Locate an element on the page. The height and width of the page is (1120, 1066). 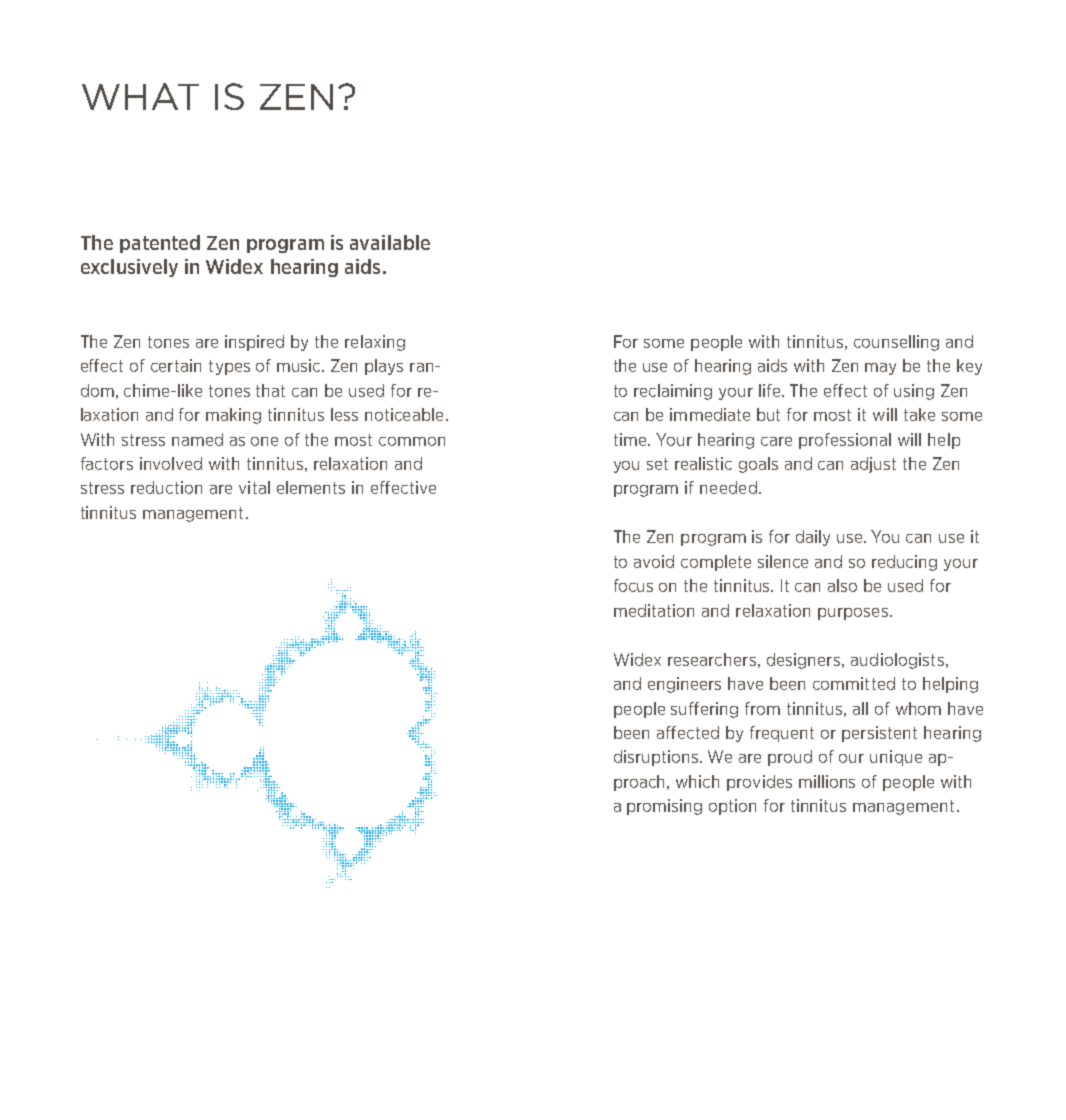
available is located at coordinates (390, 242).
